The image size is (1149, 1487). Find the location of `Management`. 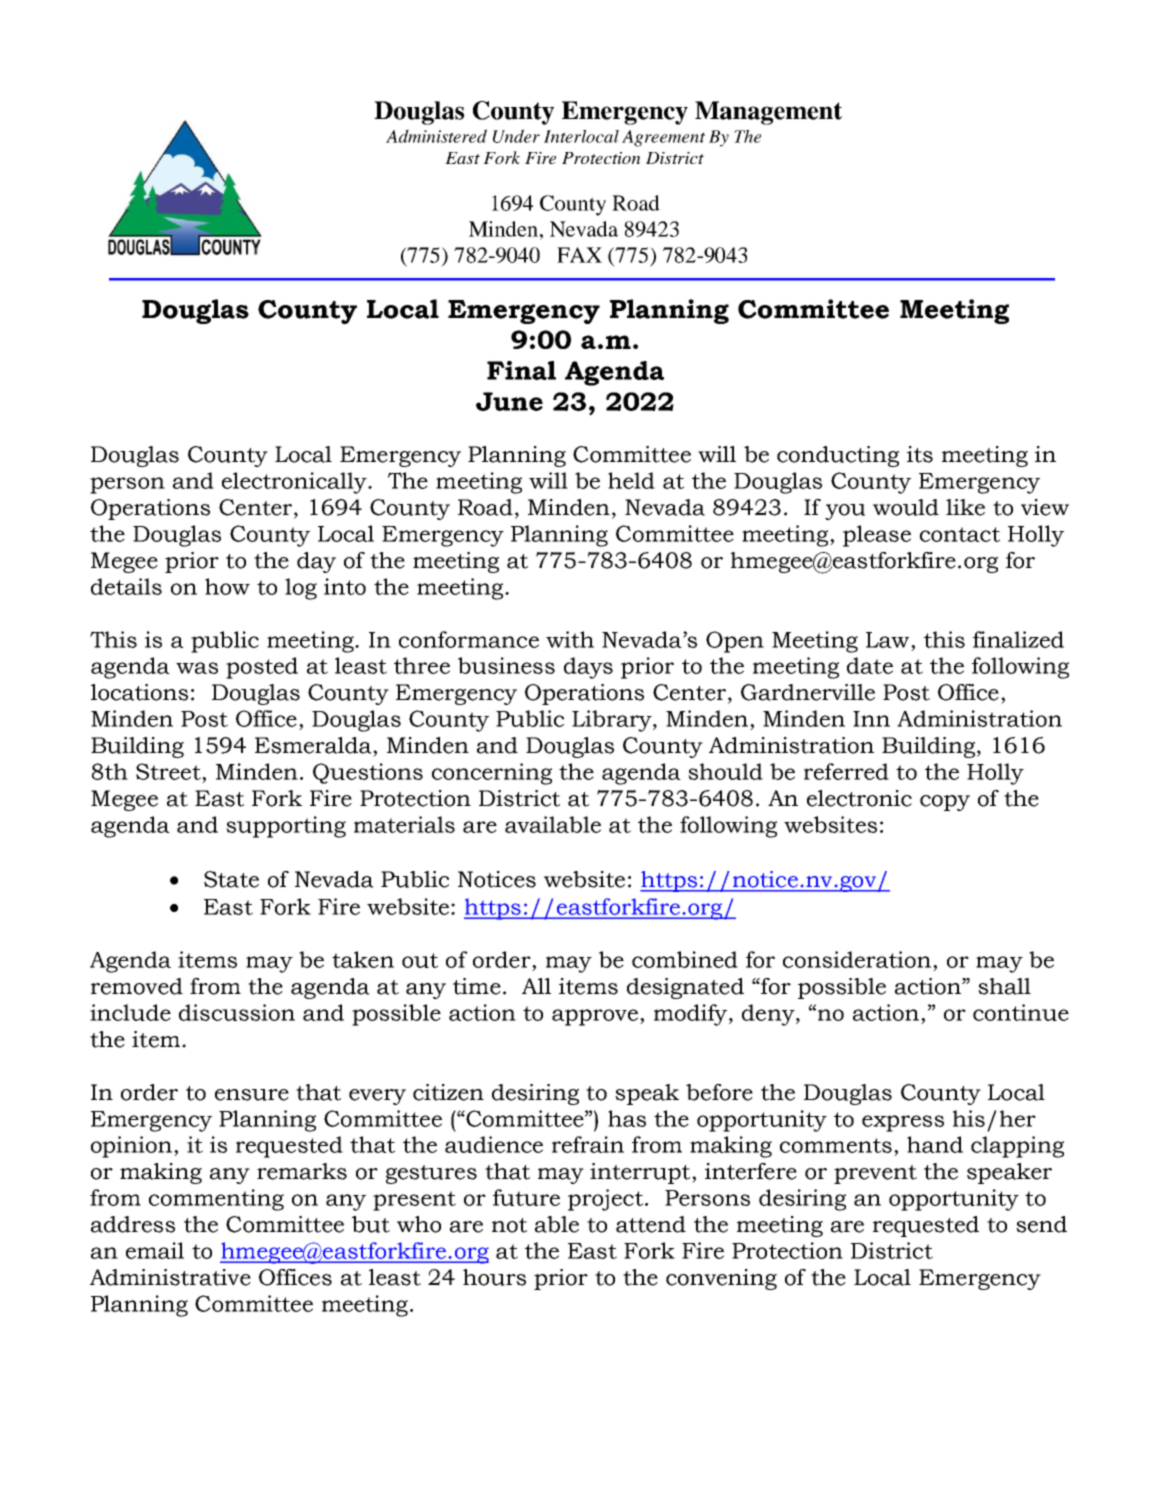

Management is located at coordinates (768, 113).
